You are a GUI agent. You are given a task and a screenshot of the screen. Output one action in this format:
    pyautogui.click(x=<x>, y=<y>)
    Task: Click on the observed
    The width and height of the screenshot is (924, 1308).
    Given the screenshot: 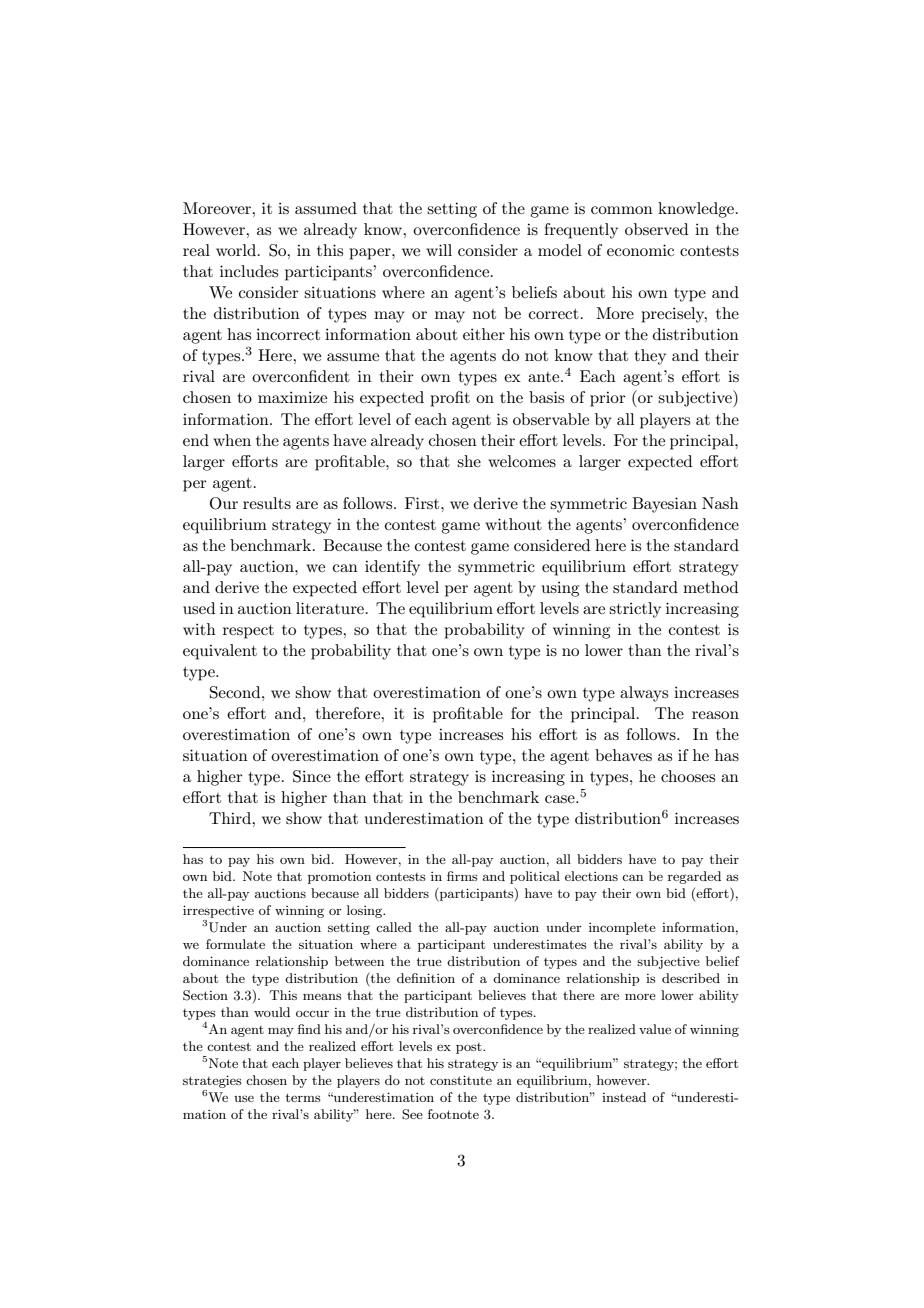 What is the action you would take?
    pyautogui.click(x=656, y=229)
